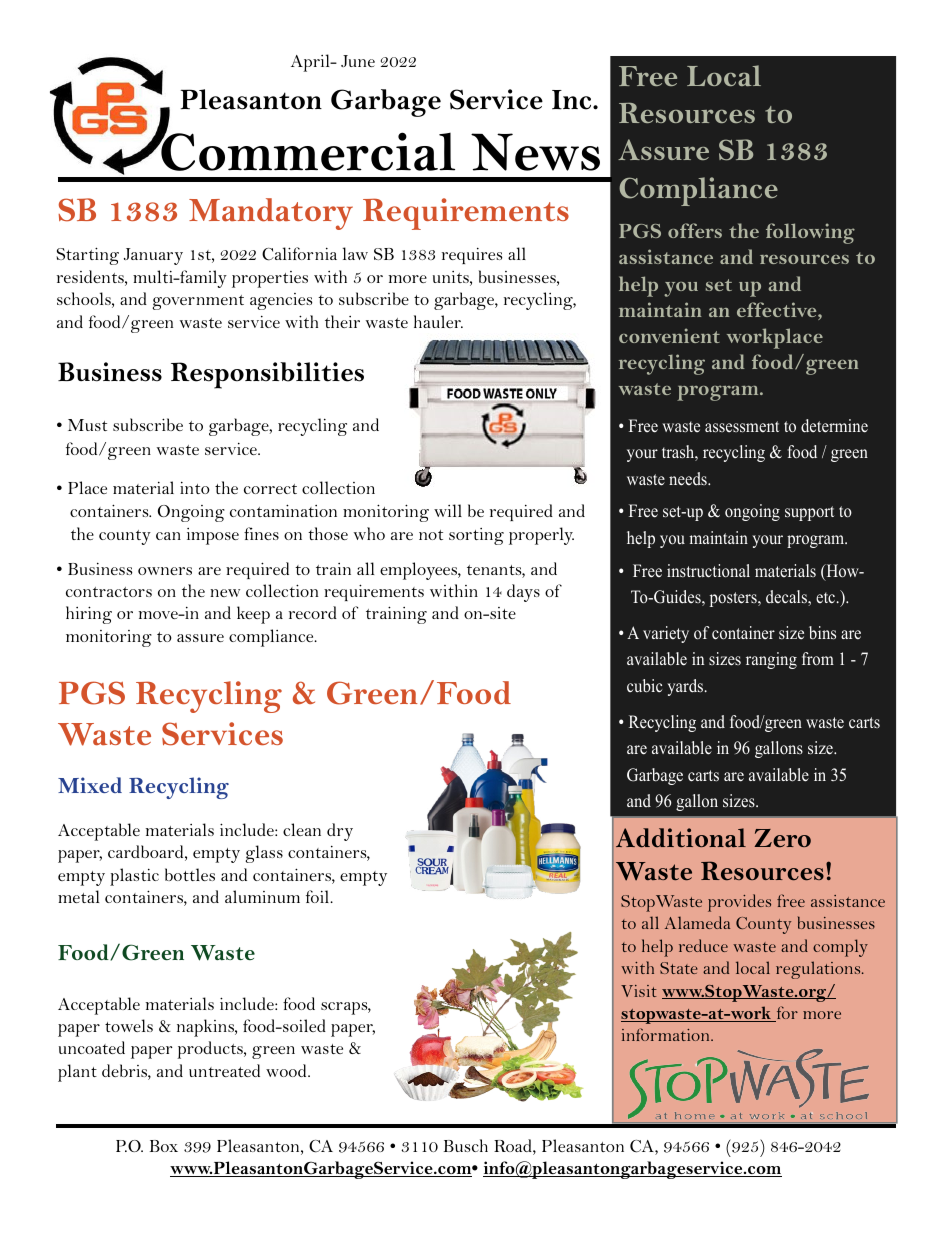 The height and width of the page is (1233, 952). Describe the element at coordinates (164, 1146) in the page. I see `Box` at that location.
